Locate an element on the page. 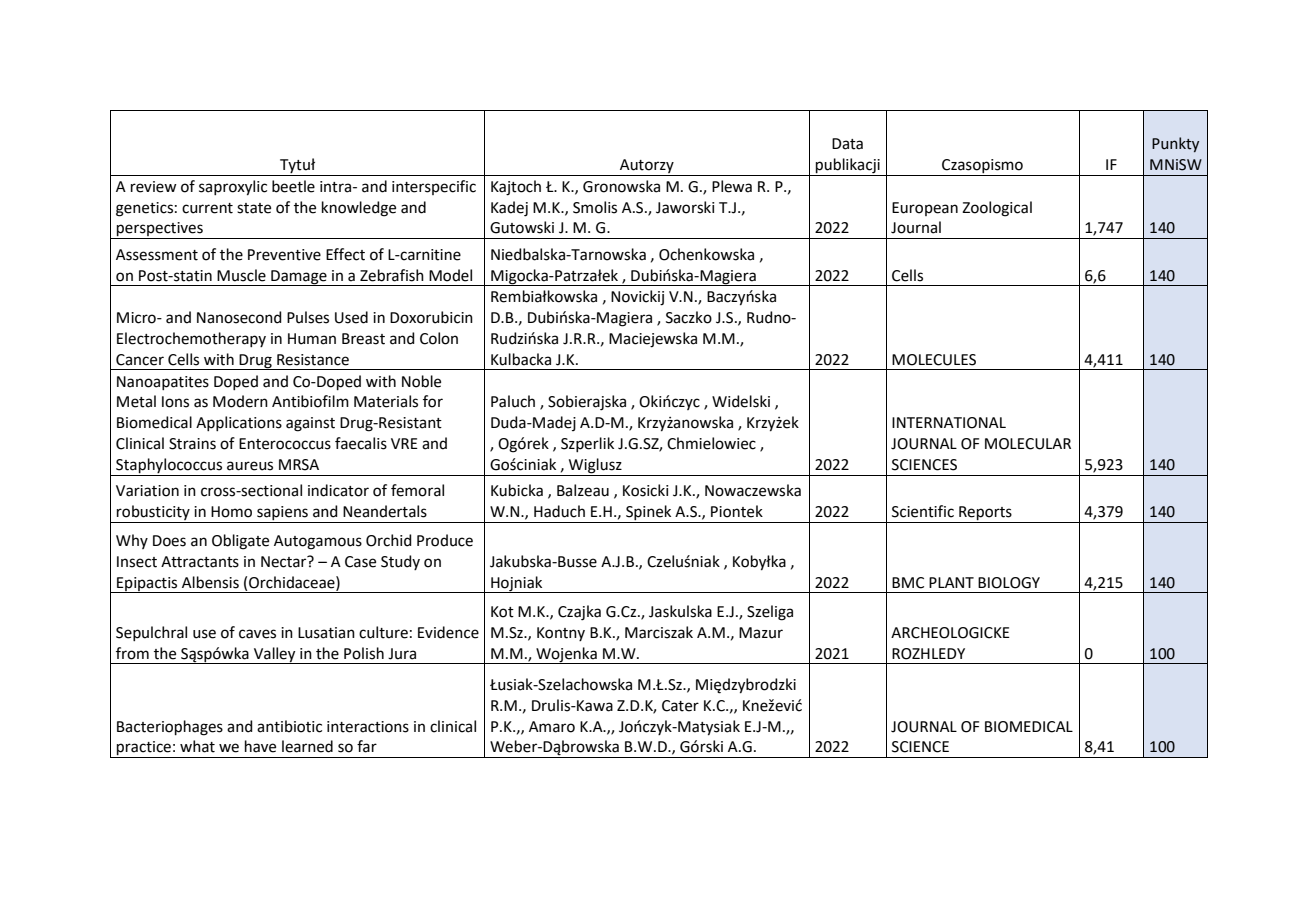 Image resolution: width=1308 pixels, height=924 pixels. Model is located at coordinates (450, 275).
